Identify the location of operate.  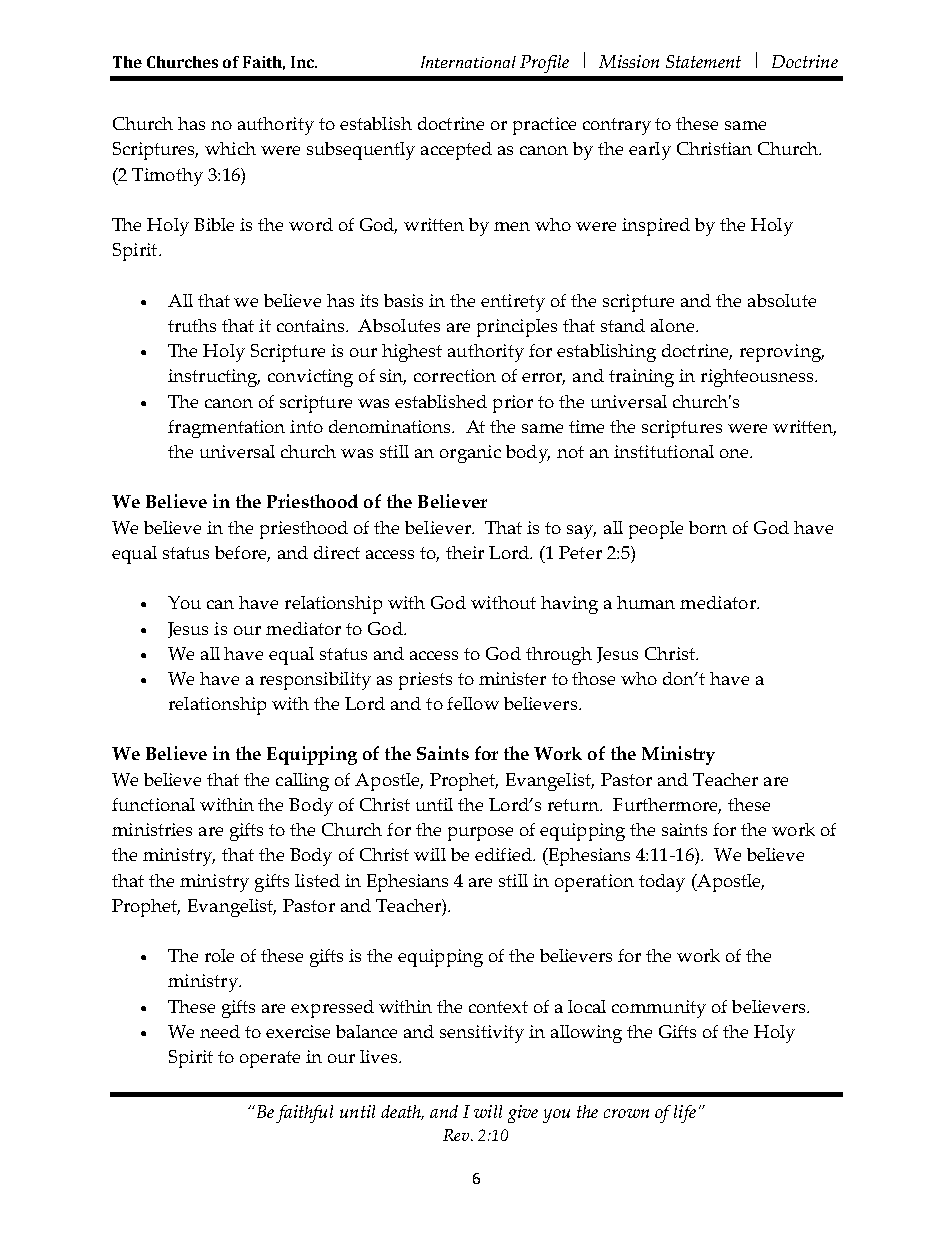
(270, 1059).
